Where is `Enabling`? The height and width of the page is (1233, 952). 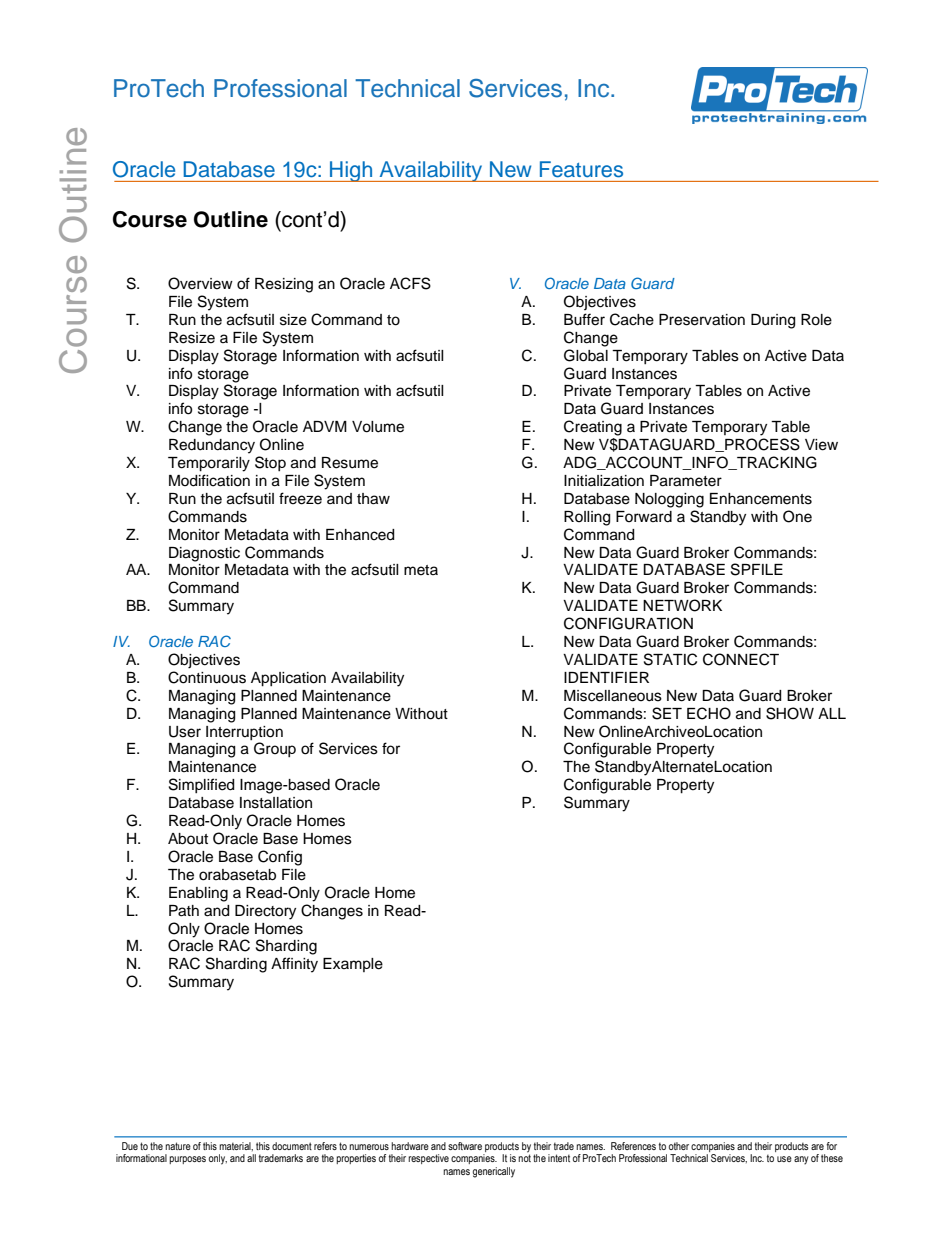 Enabling is located at coordinates (198, 894).
